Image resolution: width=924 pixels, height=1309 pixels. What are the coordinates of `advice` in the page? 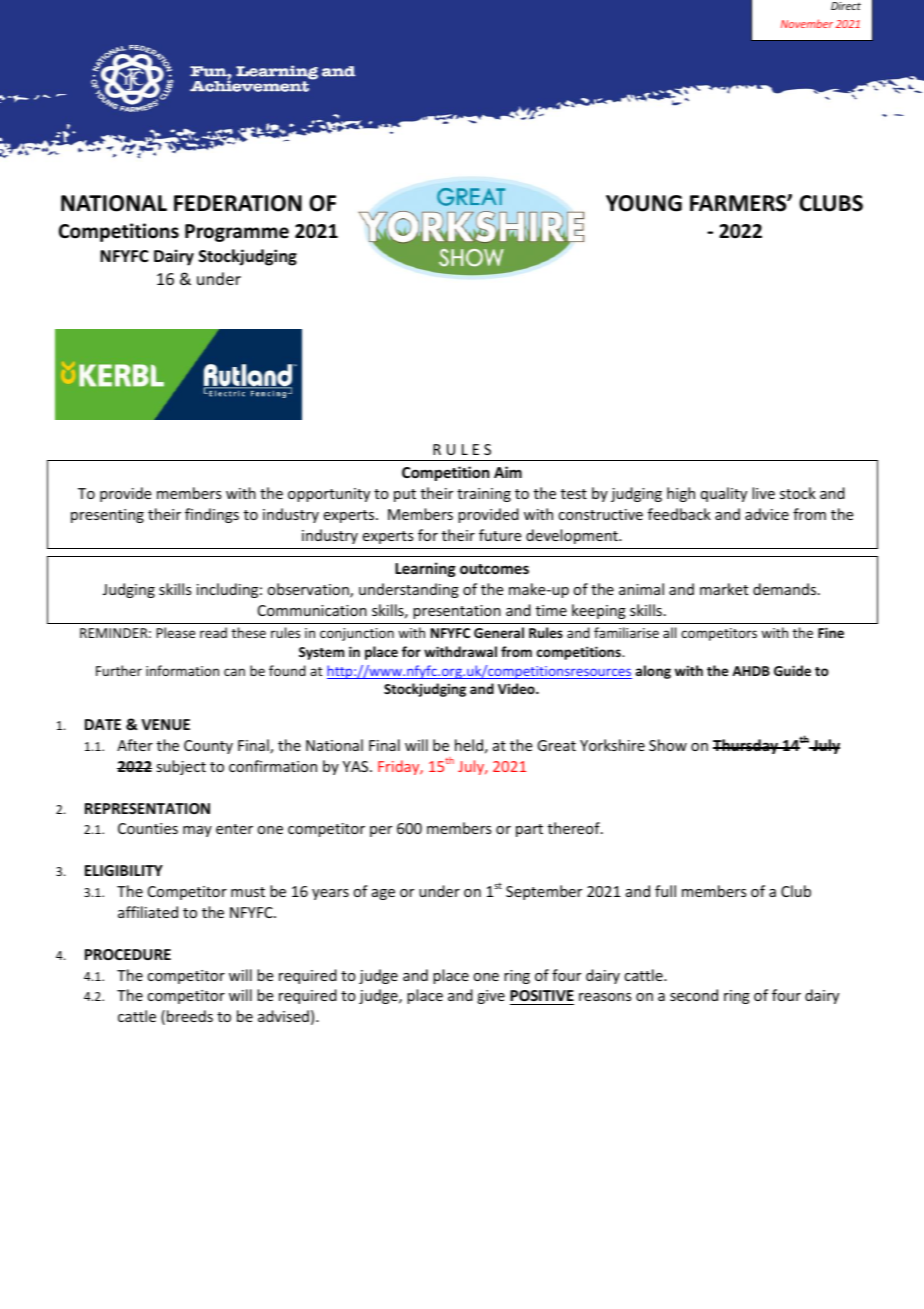 It's located at (767, 514).
